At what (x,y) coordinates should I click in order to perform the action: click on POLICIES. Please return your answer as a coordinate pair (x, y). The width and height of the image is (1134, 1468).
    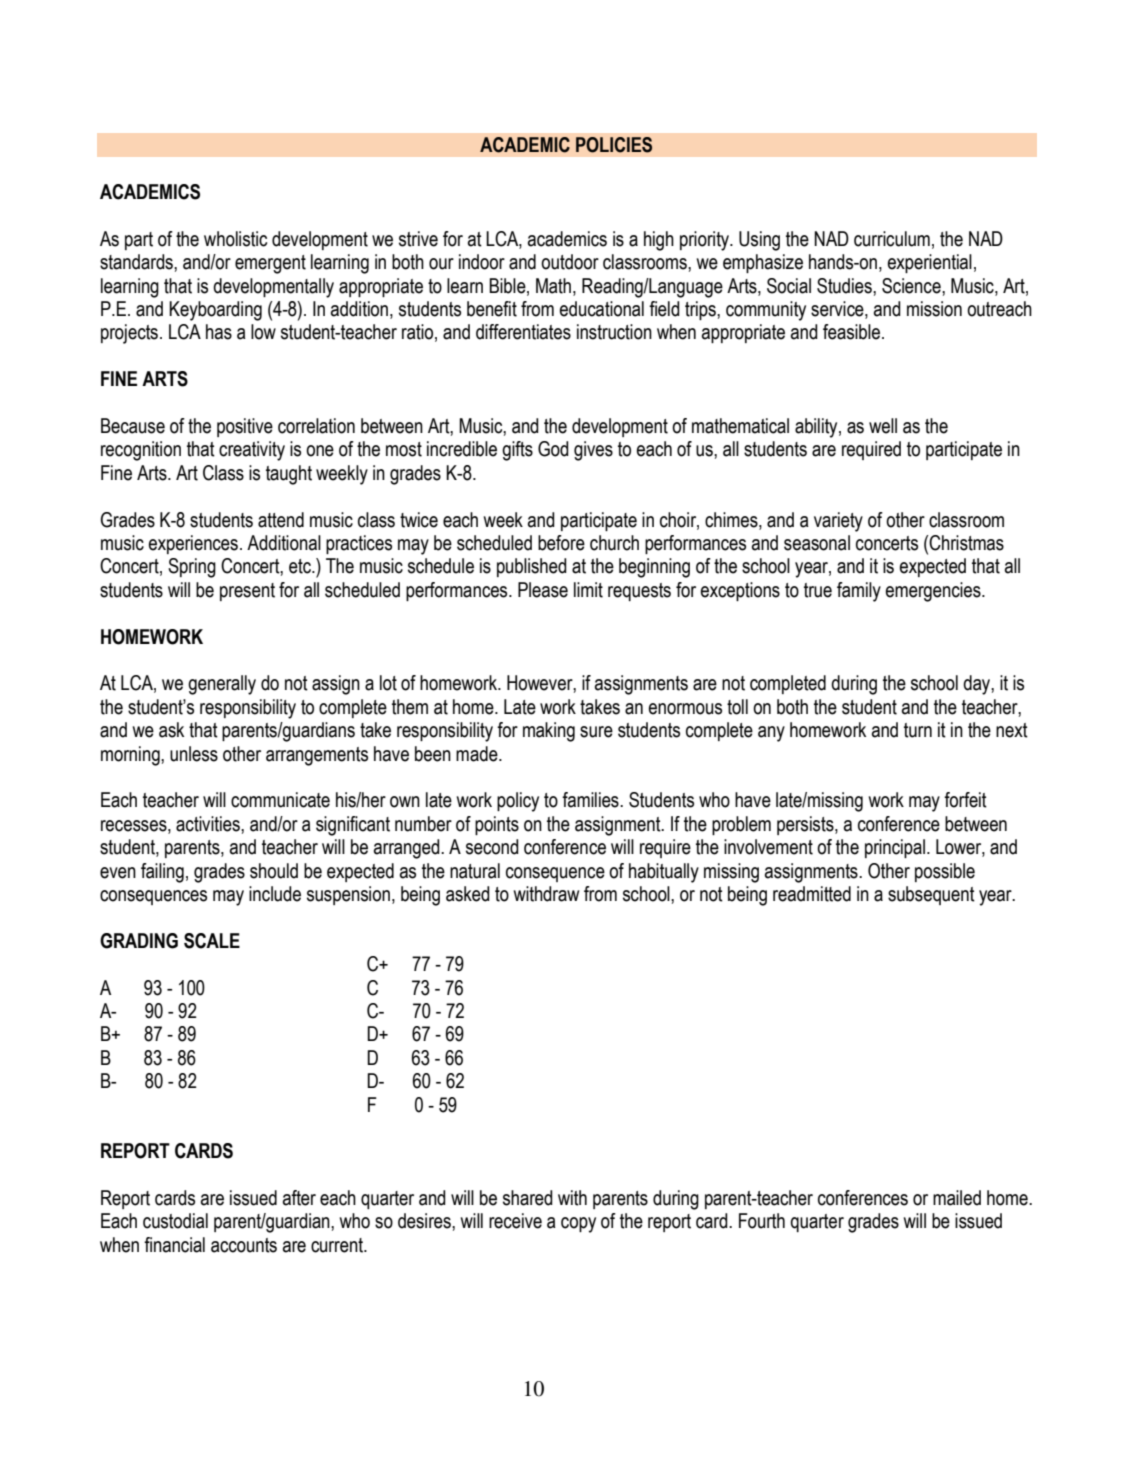
    Looking at the image, I should click on (614, 145).
